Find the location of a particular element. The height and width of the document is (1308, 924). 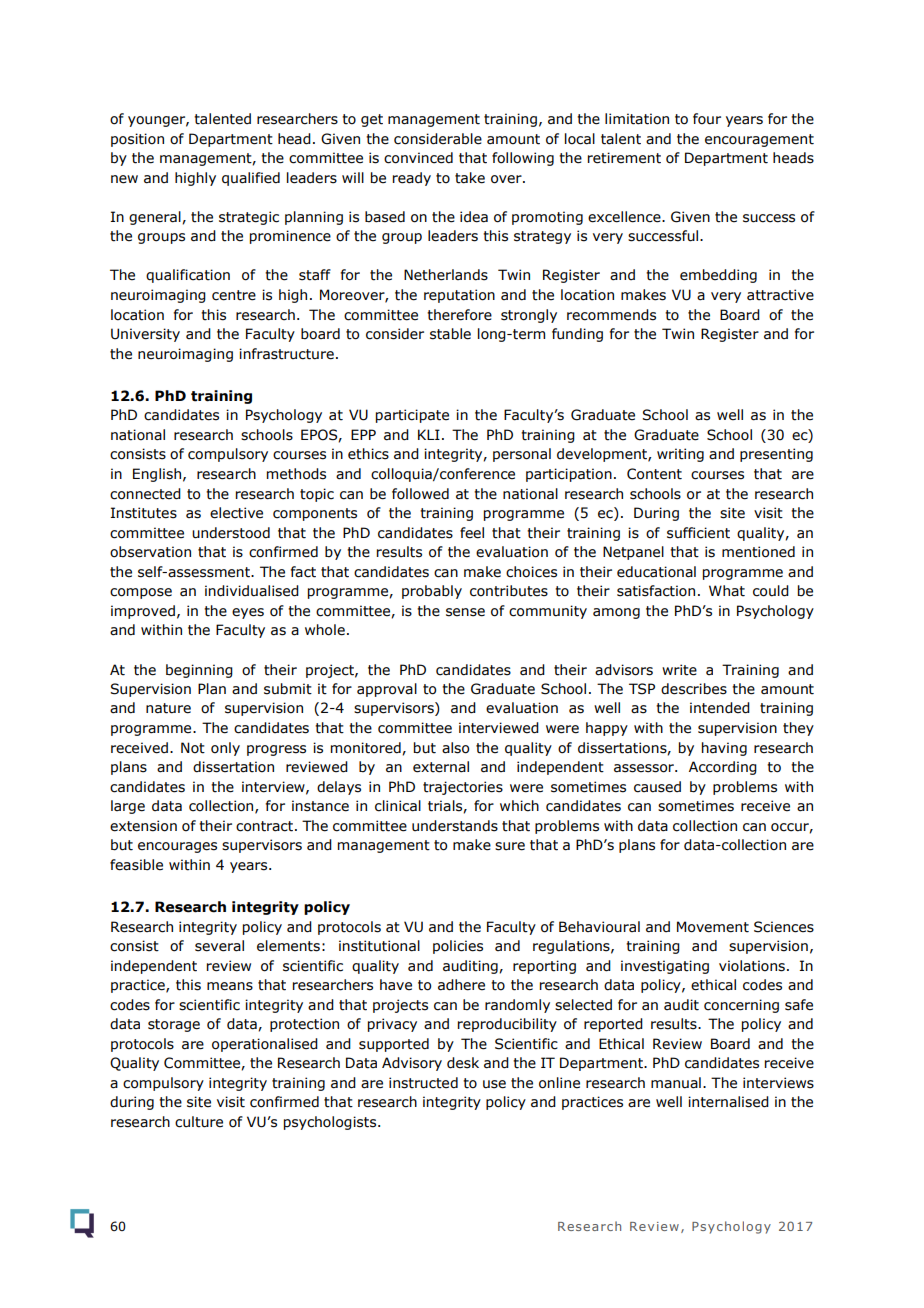

desk is located at coordinates (463, 1063).
